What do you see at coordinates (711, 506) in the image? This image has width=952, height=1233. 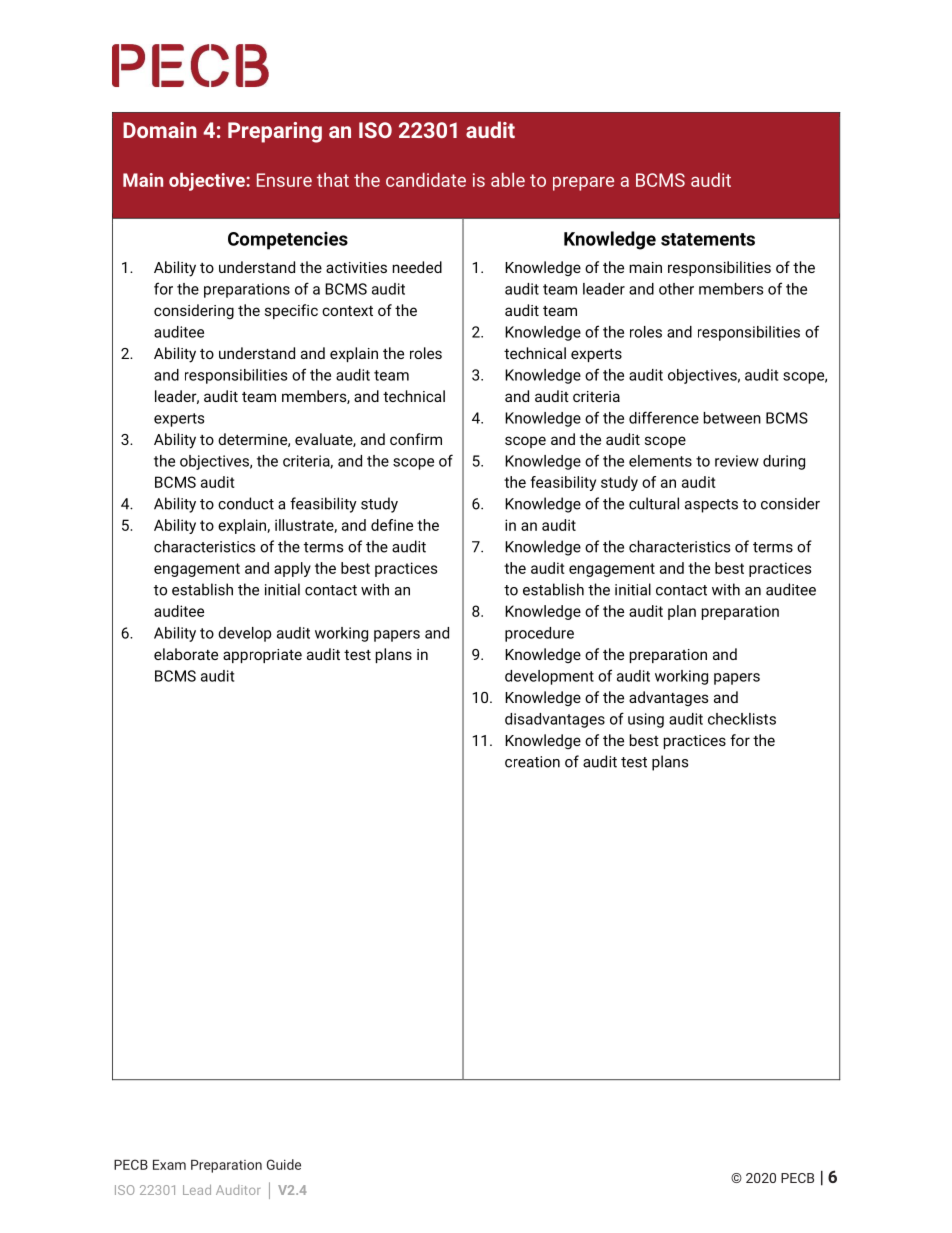 I see `aspects` at bounding box center [711, 506].
